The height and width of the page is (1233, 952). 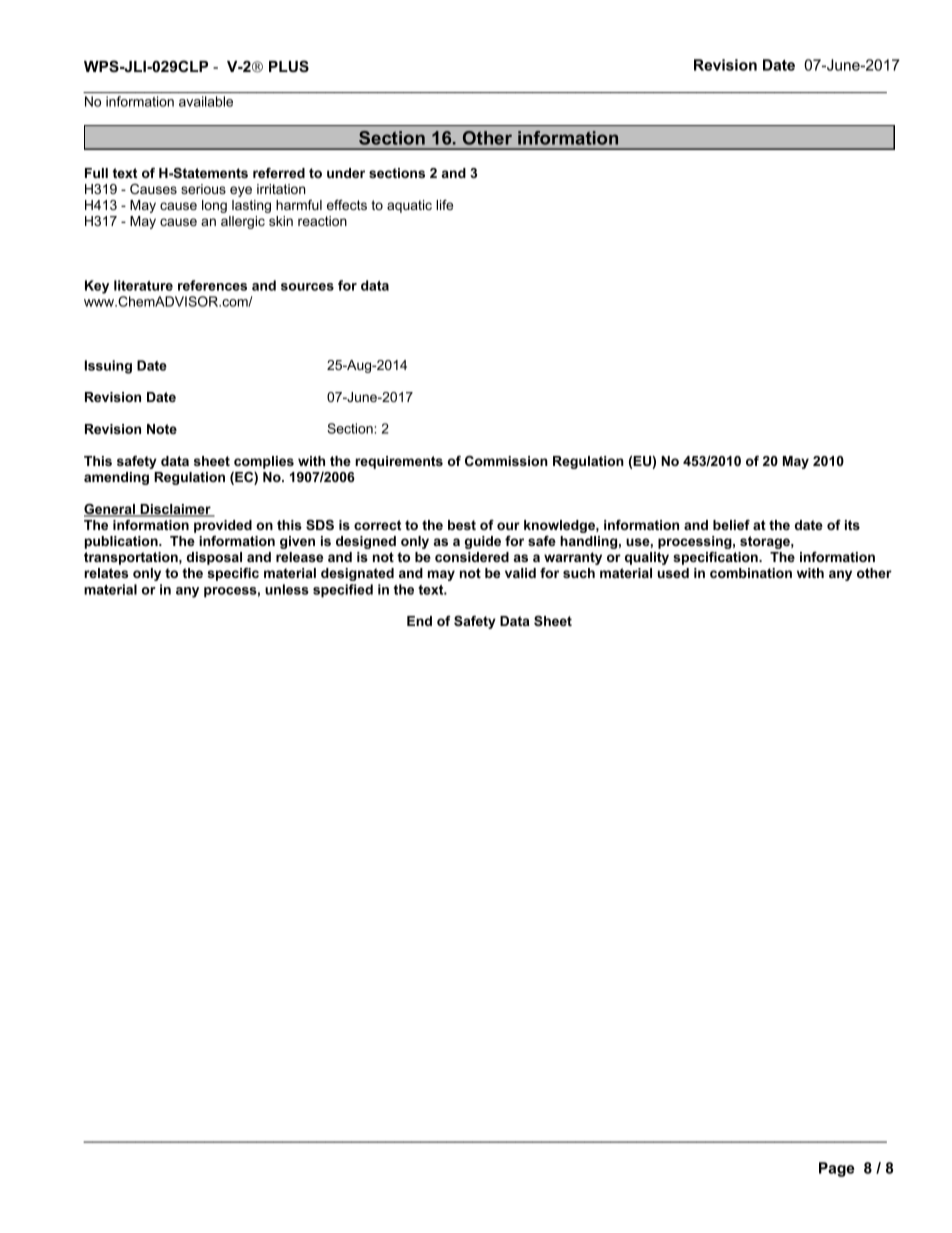 I want to click on disposal, so click(x=214, y=558).
